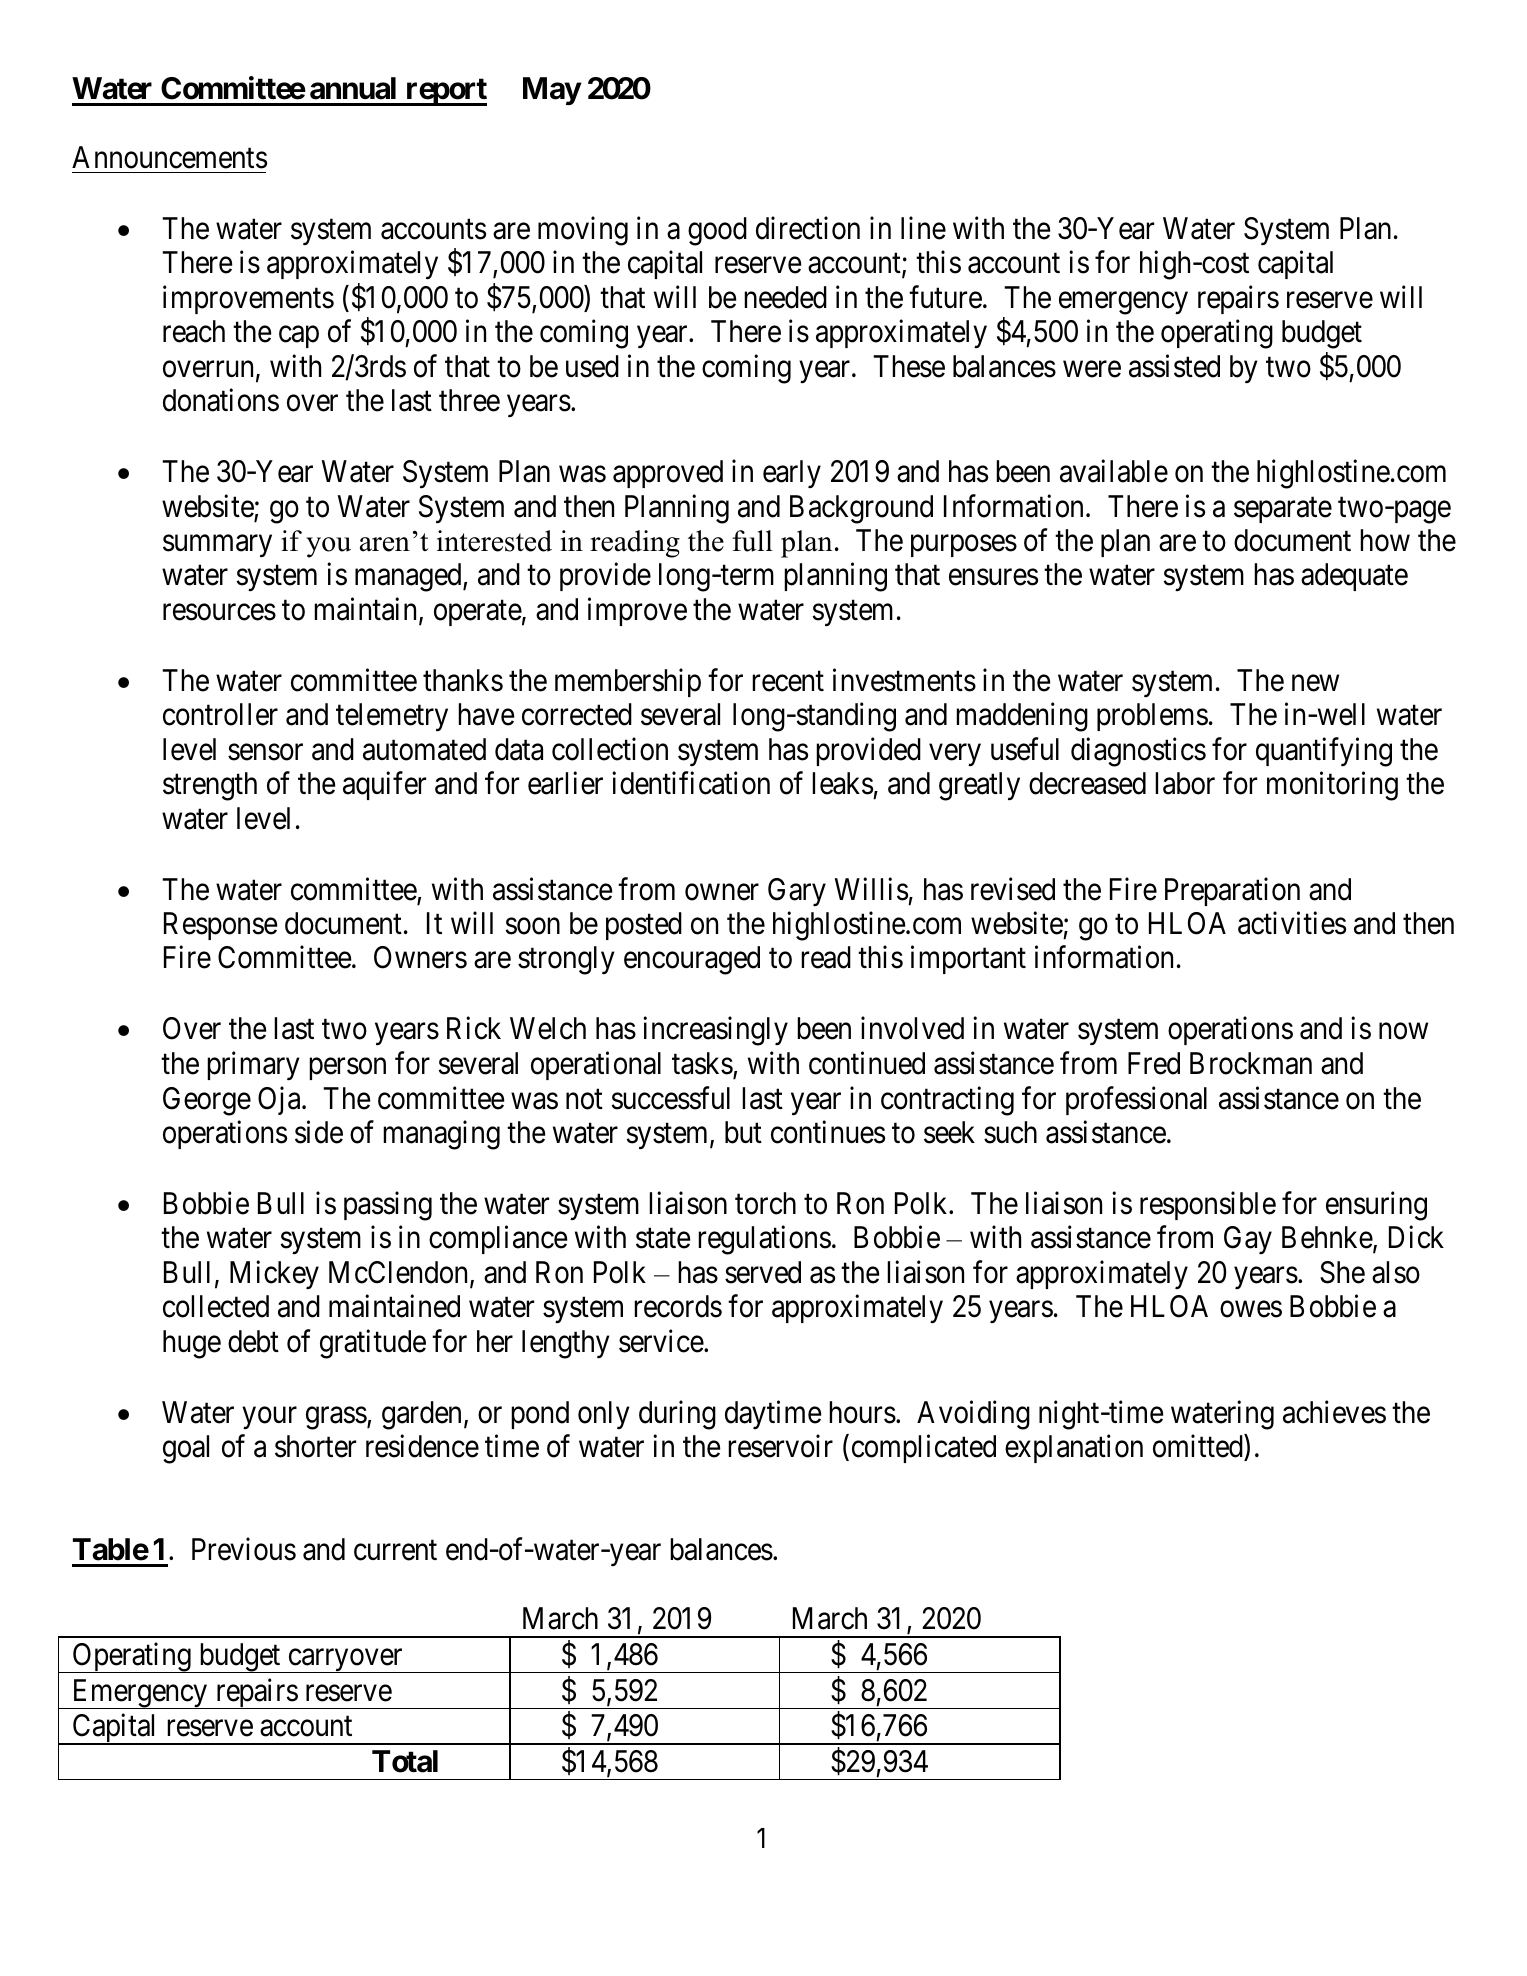 The height and width of the document is (1976, 1527). I want to click on direction, so click(808, 228).
